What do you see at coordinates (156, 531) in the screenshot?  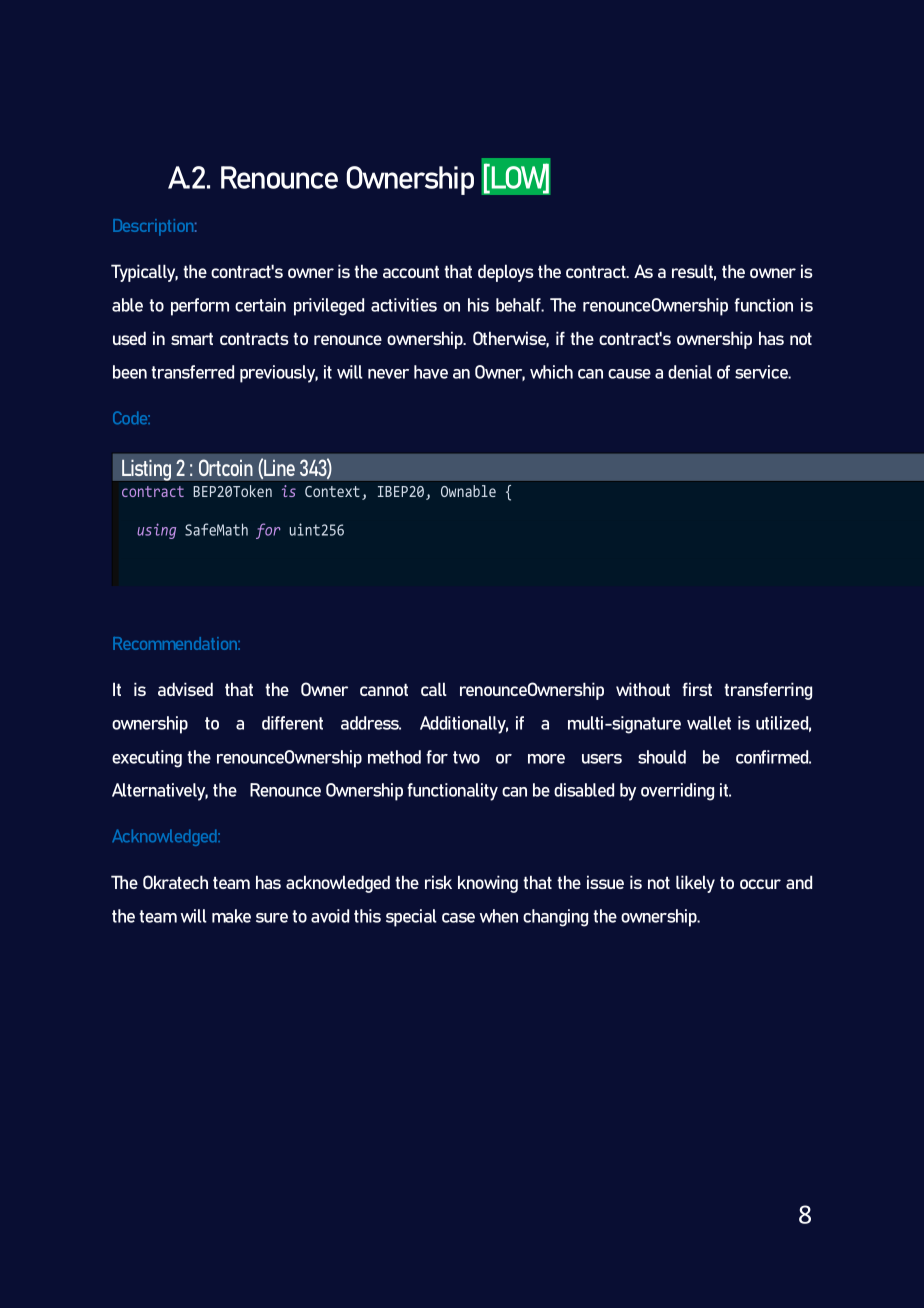 I see `using` at bounding box center [156, 531].
